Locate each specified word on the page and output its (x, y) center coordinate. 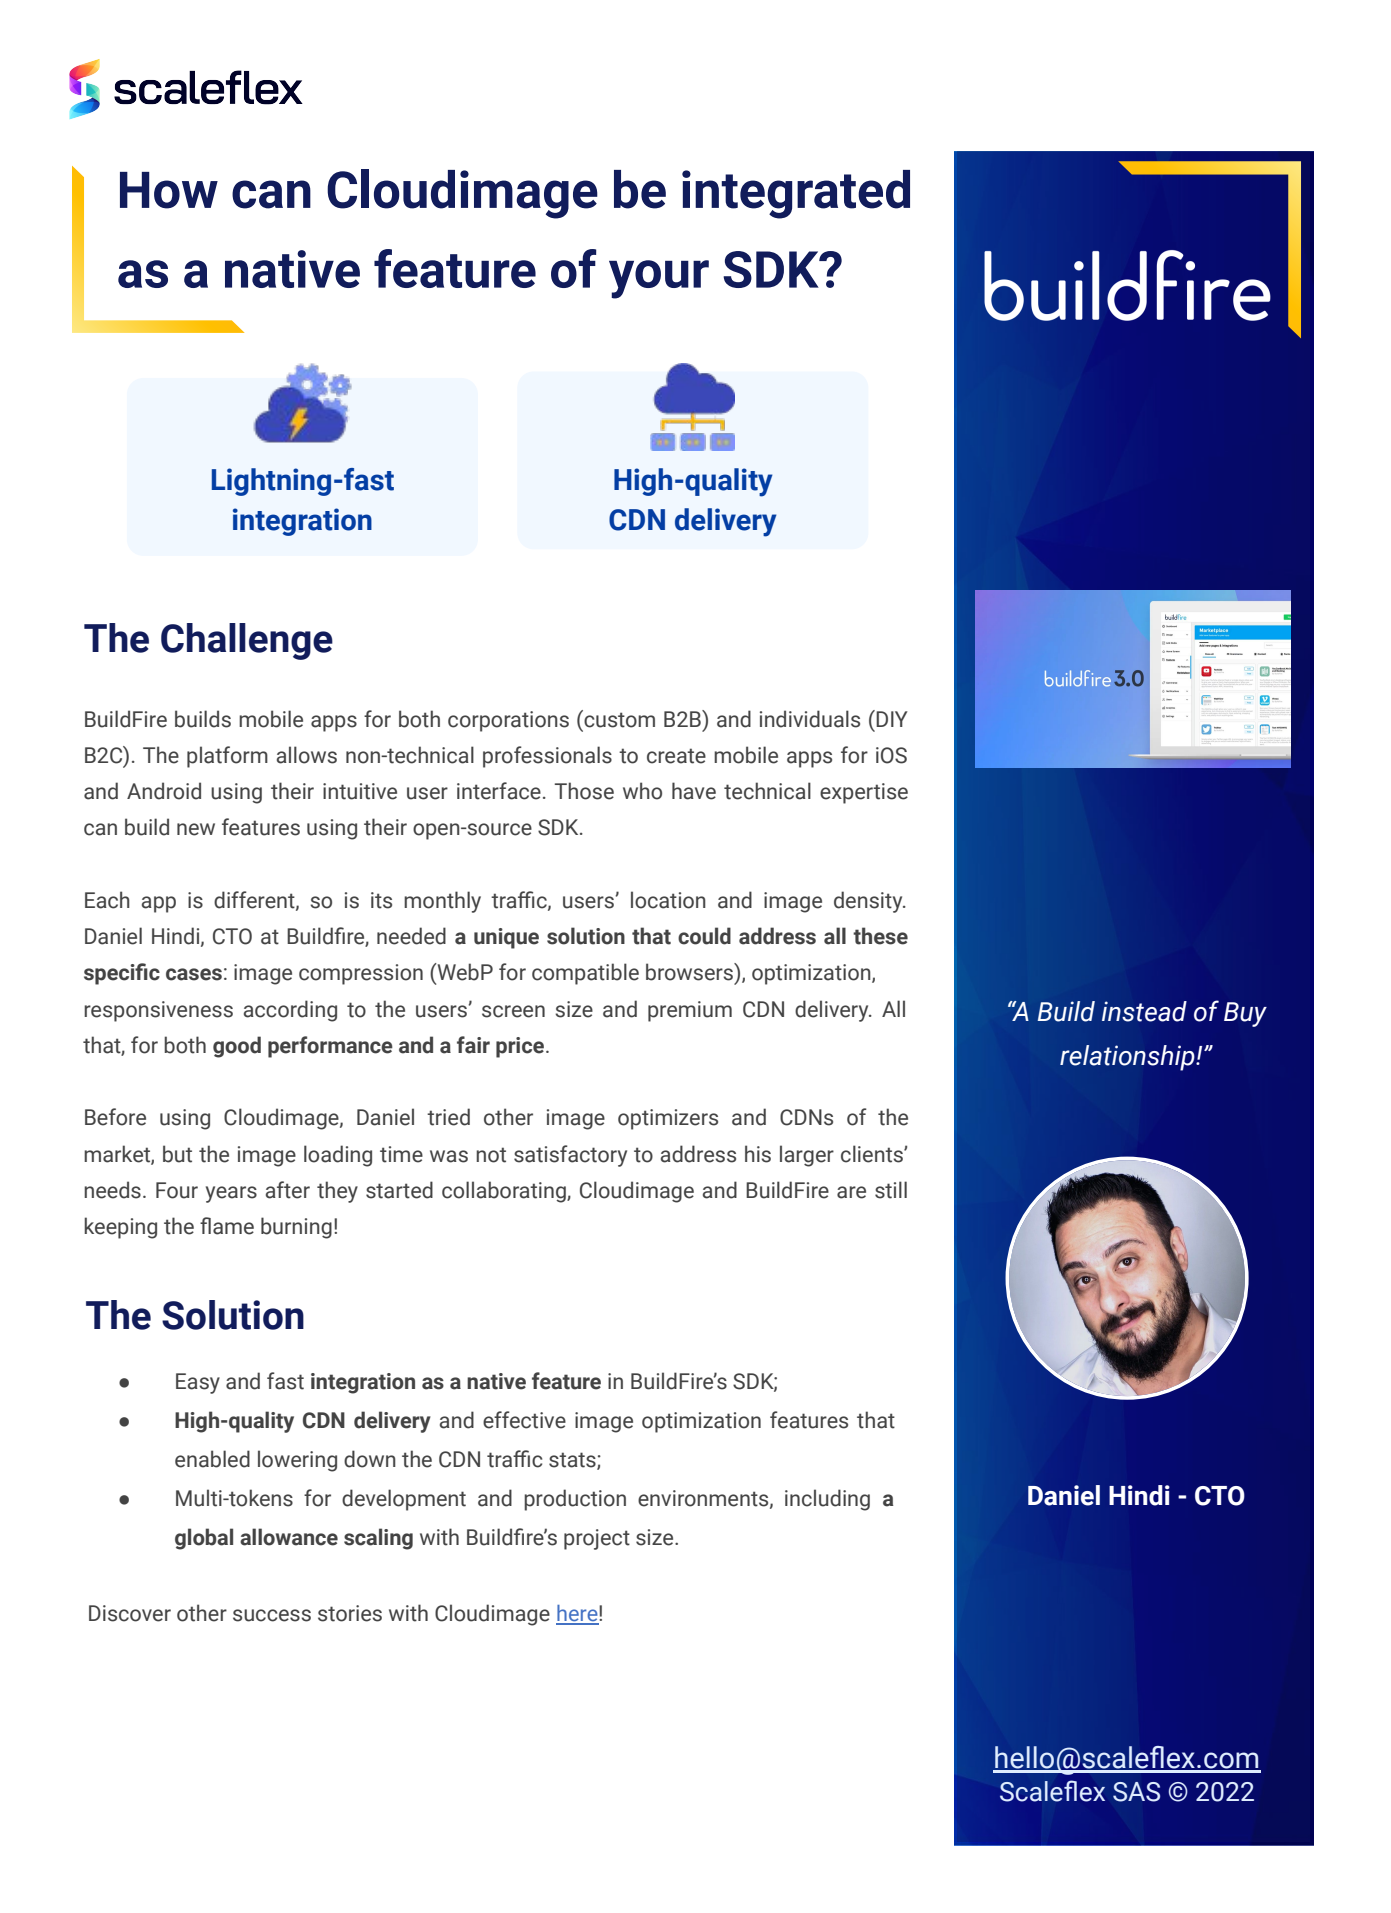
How (169, 190)
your (659, 279)
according (290, 1011)
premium (690, 1011)
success (272, 1615)
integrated (796, 194)
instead (1144, 1011)
